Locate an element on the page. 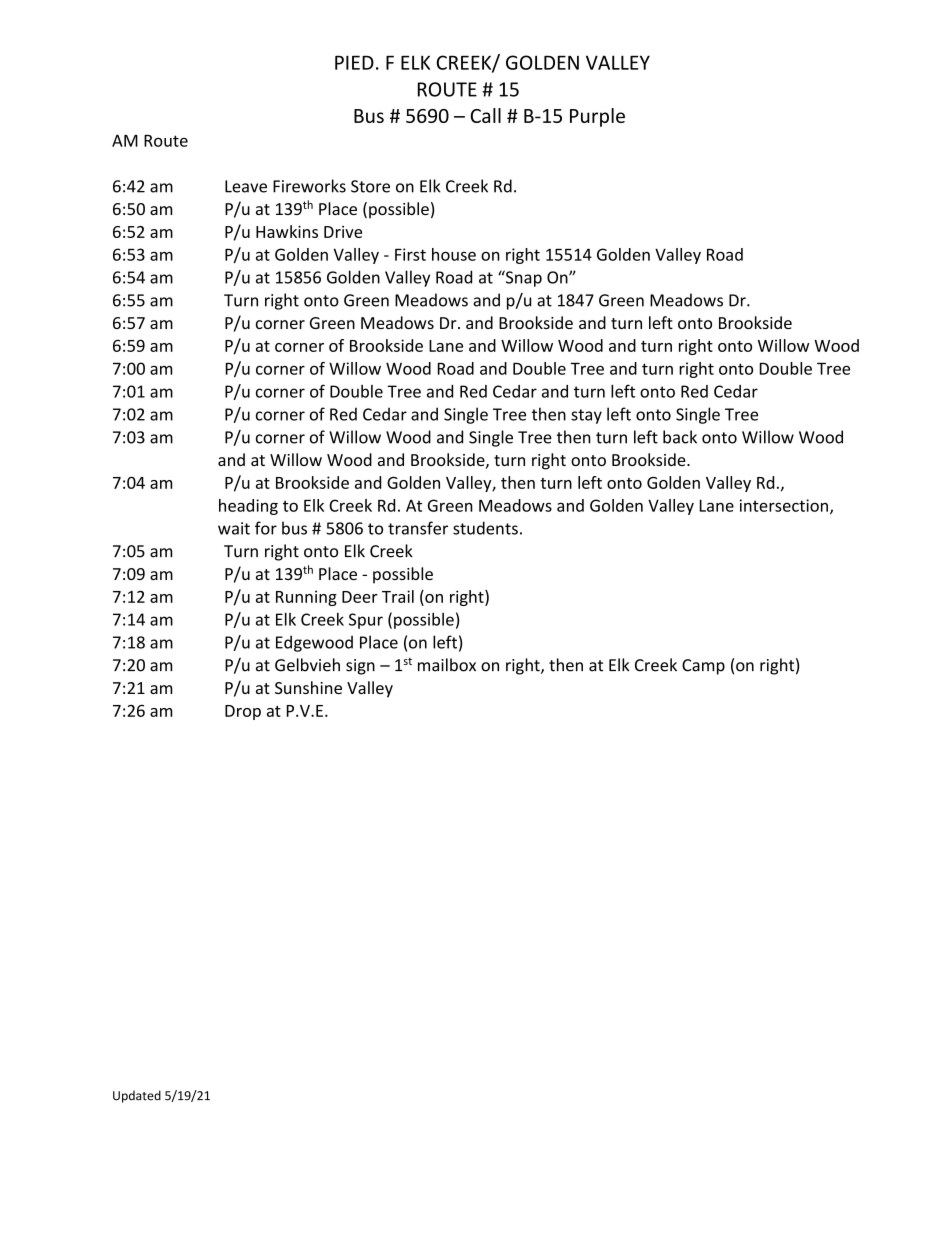  Purple is located at coordinates (597, 117).
